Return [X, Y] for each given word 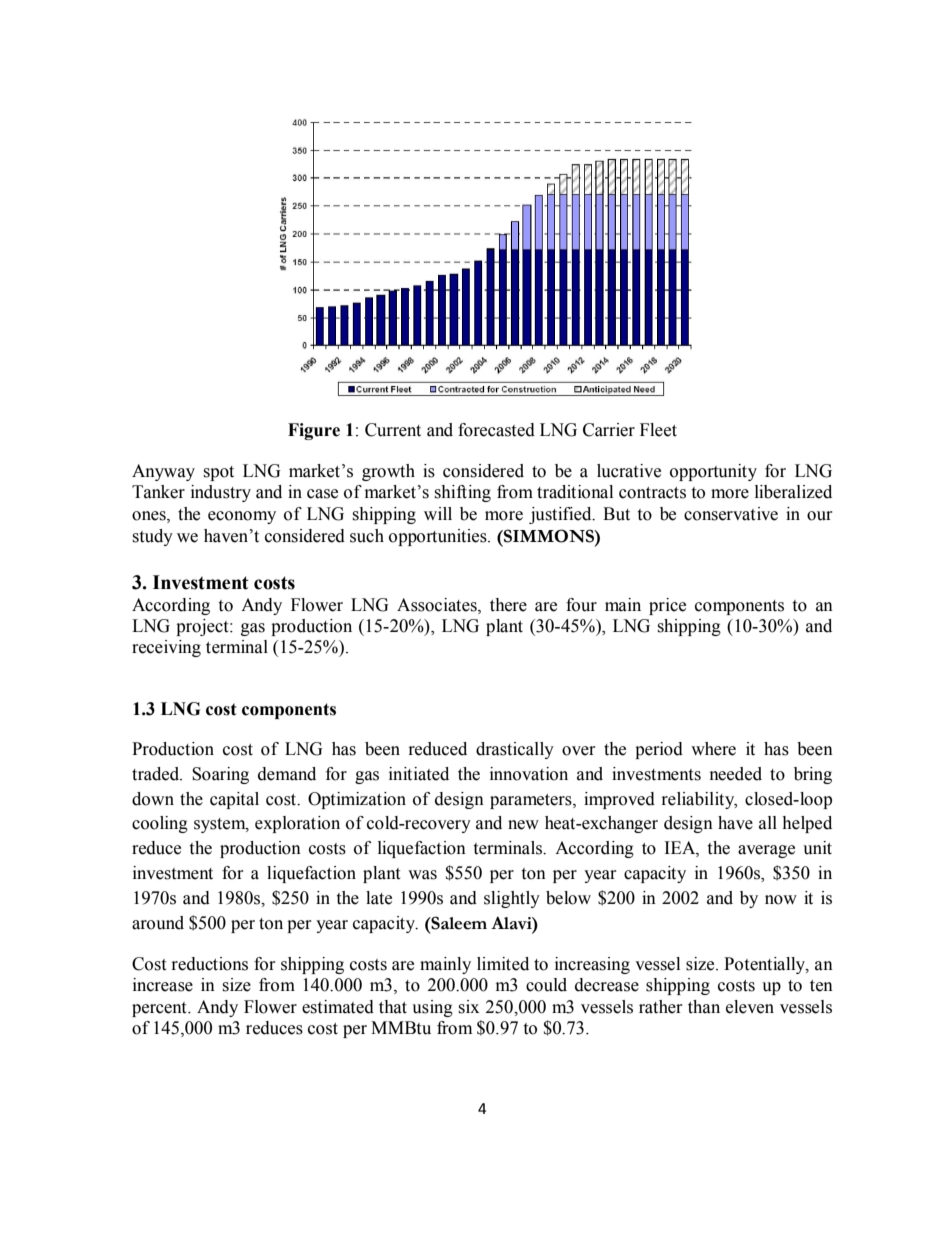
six [468, 1007]
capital [234, 800]
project [203, 627]
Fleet [658, 430]
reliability [699, 800]
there [508, 605]
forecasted [496, 430]
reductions [210, 964]
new [523, 825]
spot [218, 473]
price [667, 606]
